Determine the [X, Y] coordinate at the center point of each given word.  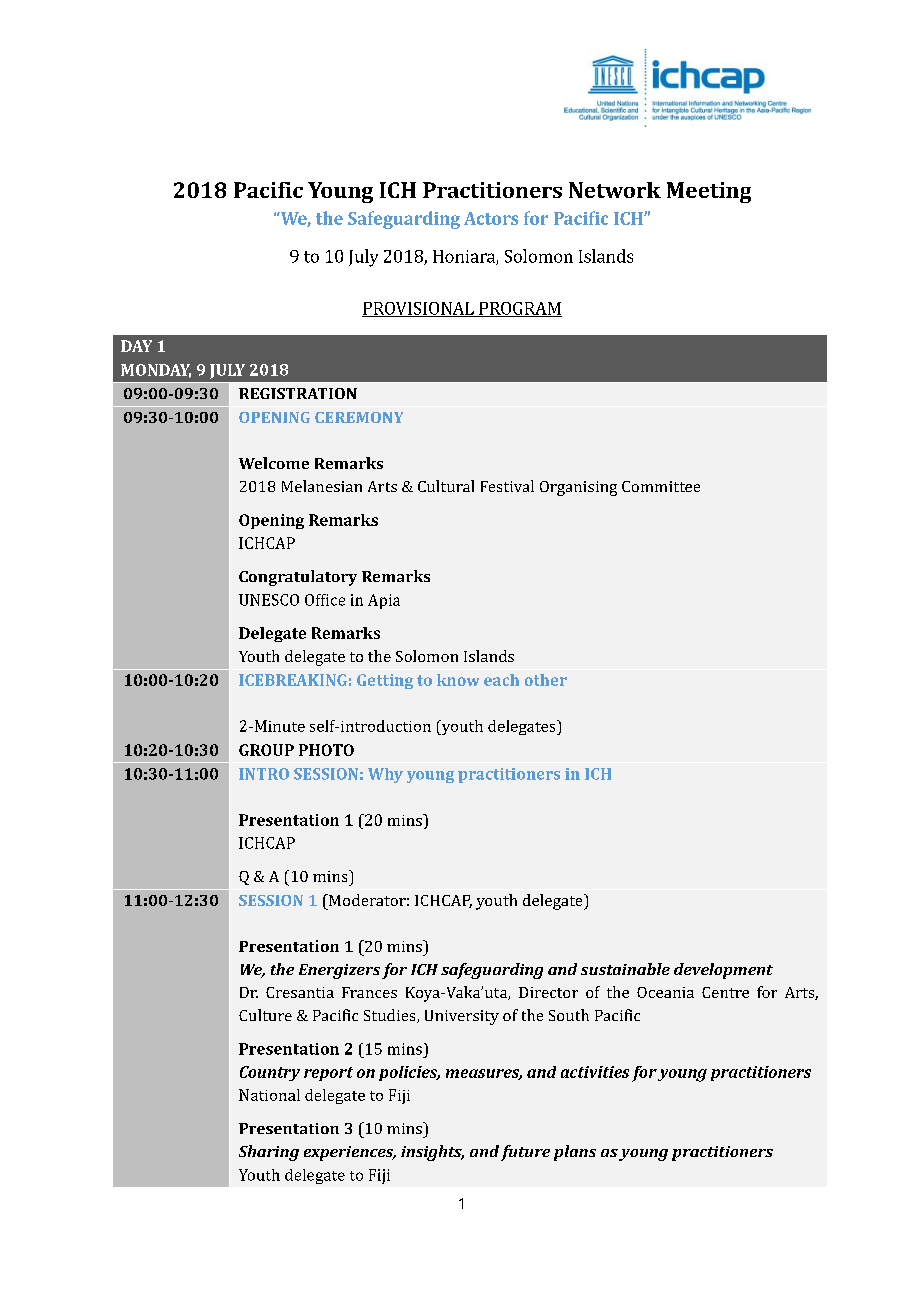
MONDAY [156, 371]
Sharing [269, 1153]
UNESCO [269, 600]
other [546, 680]
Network [615, 190]
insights [432, 1153]
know [458, 680]
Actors [491, 218]
